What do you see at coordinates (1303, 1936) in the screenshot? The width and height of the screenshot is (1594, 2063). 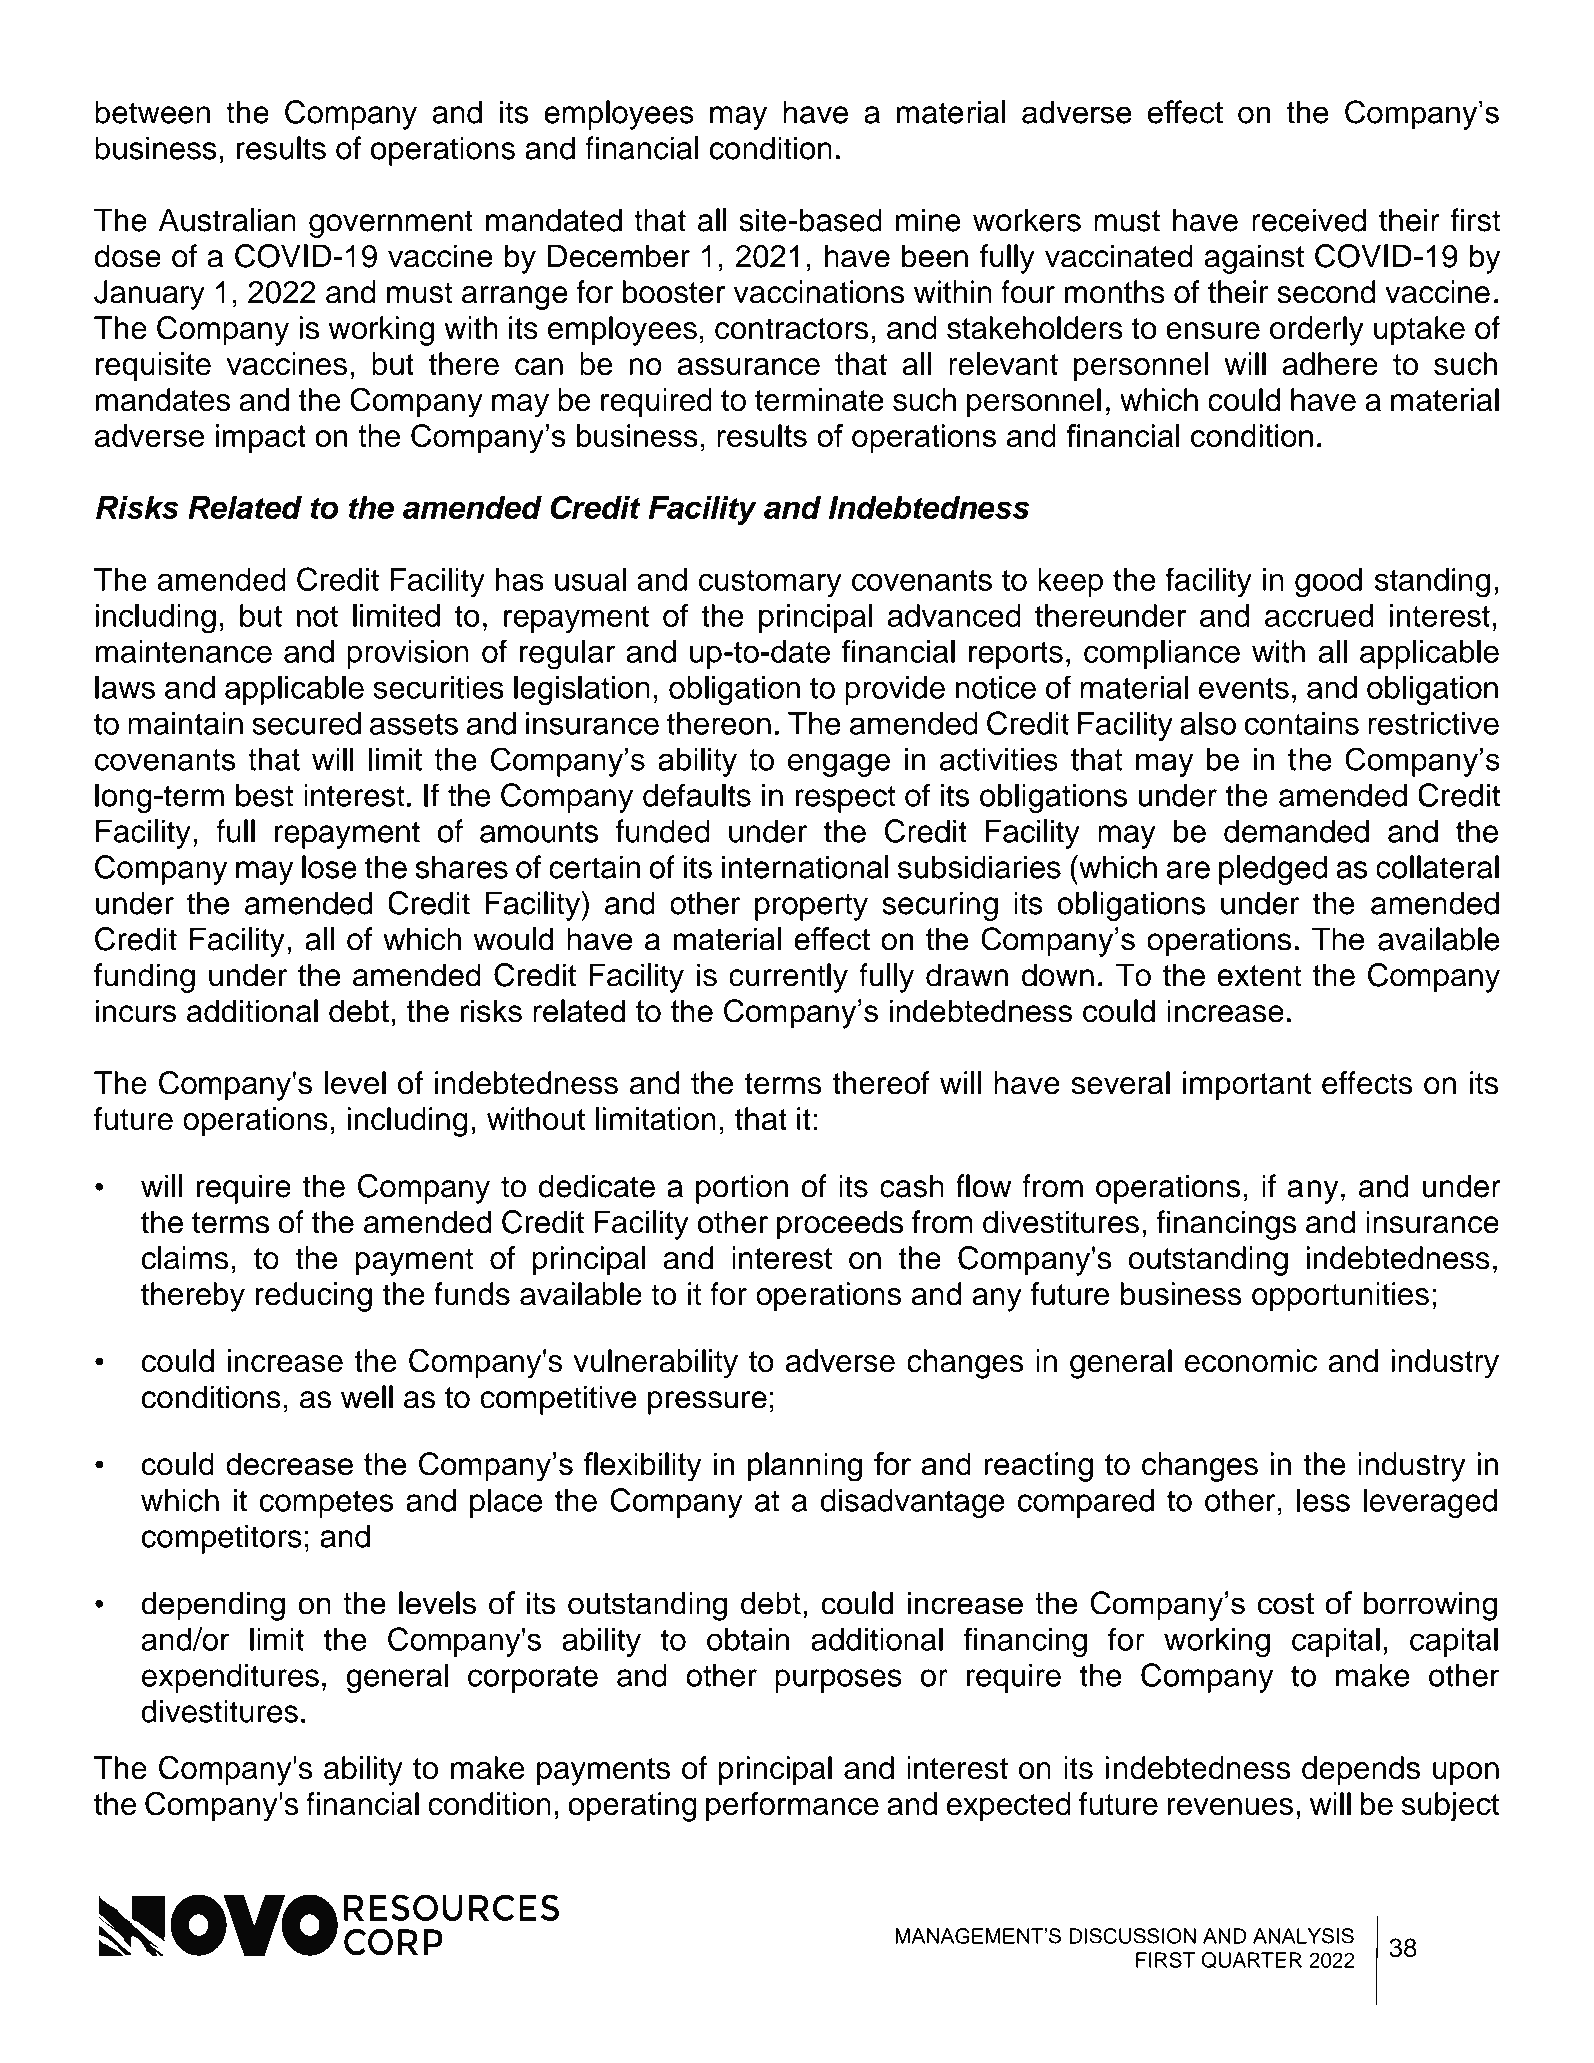 I see `ANALYSIS` at bounding box center [1303, 1936].
